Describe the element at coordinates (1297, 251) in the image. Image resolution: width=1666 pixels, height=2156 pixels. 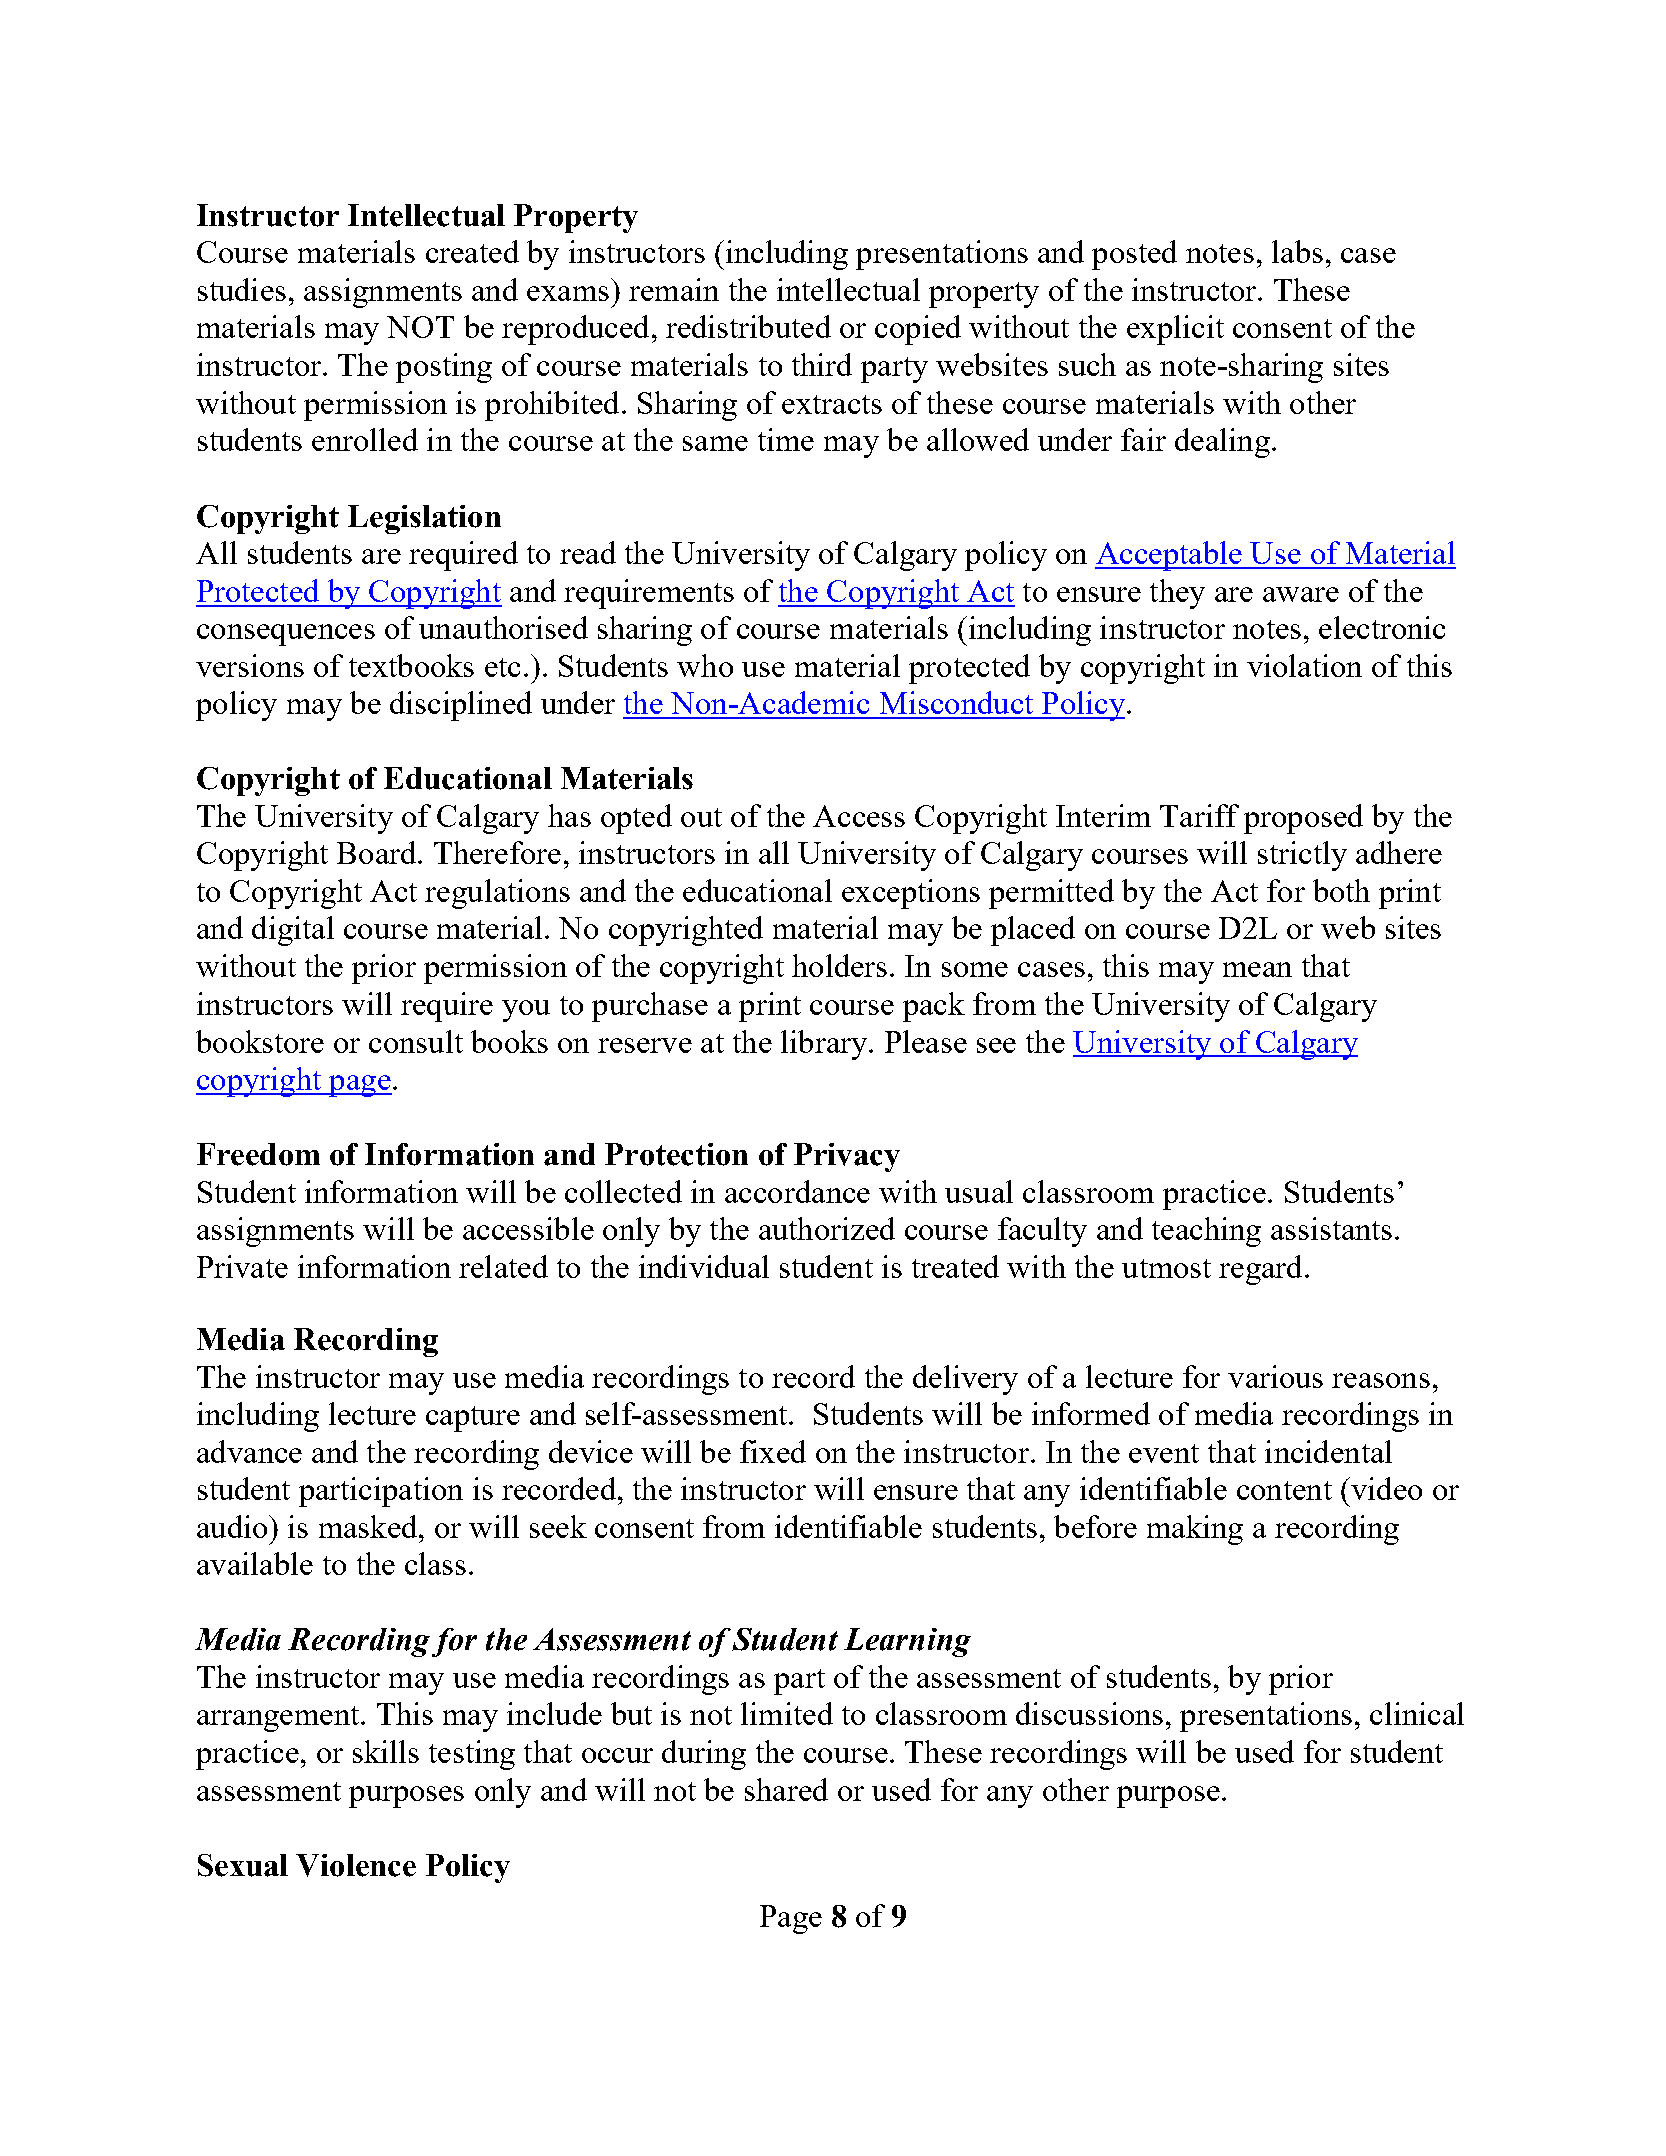
I see `labs` at that location.
